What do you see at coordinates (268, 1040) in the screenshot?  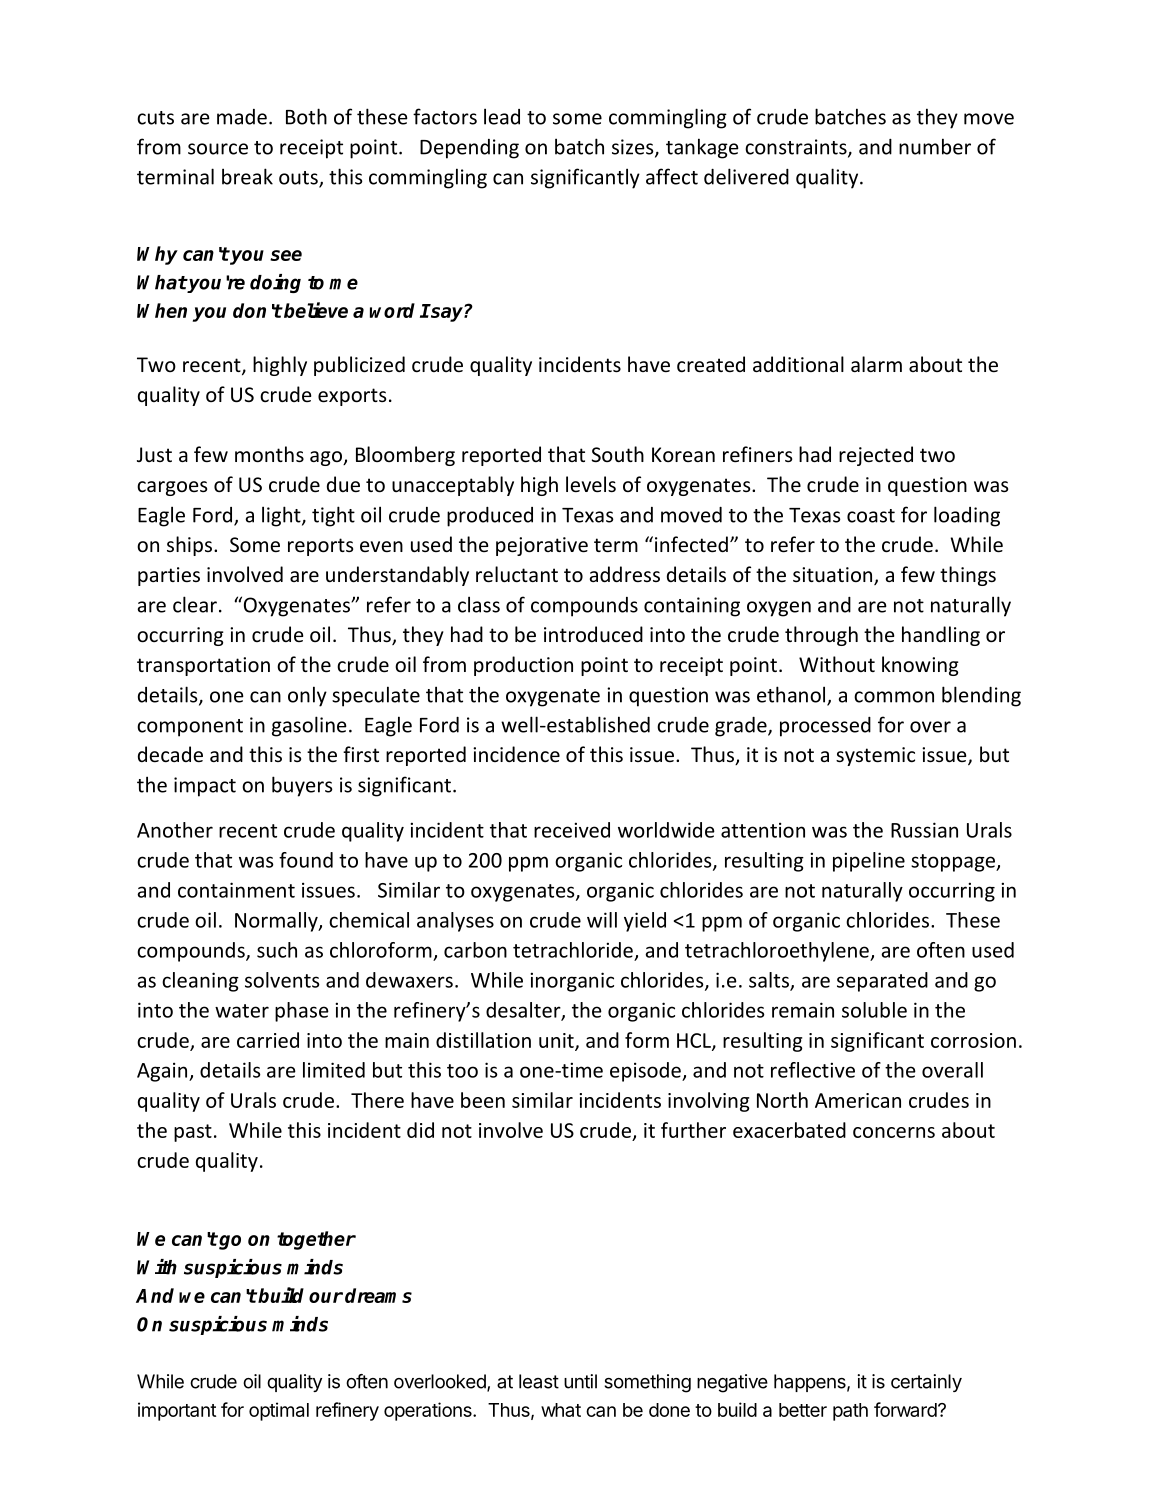 I see `carried` at bounding box center [268, 1040].
